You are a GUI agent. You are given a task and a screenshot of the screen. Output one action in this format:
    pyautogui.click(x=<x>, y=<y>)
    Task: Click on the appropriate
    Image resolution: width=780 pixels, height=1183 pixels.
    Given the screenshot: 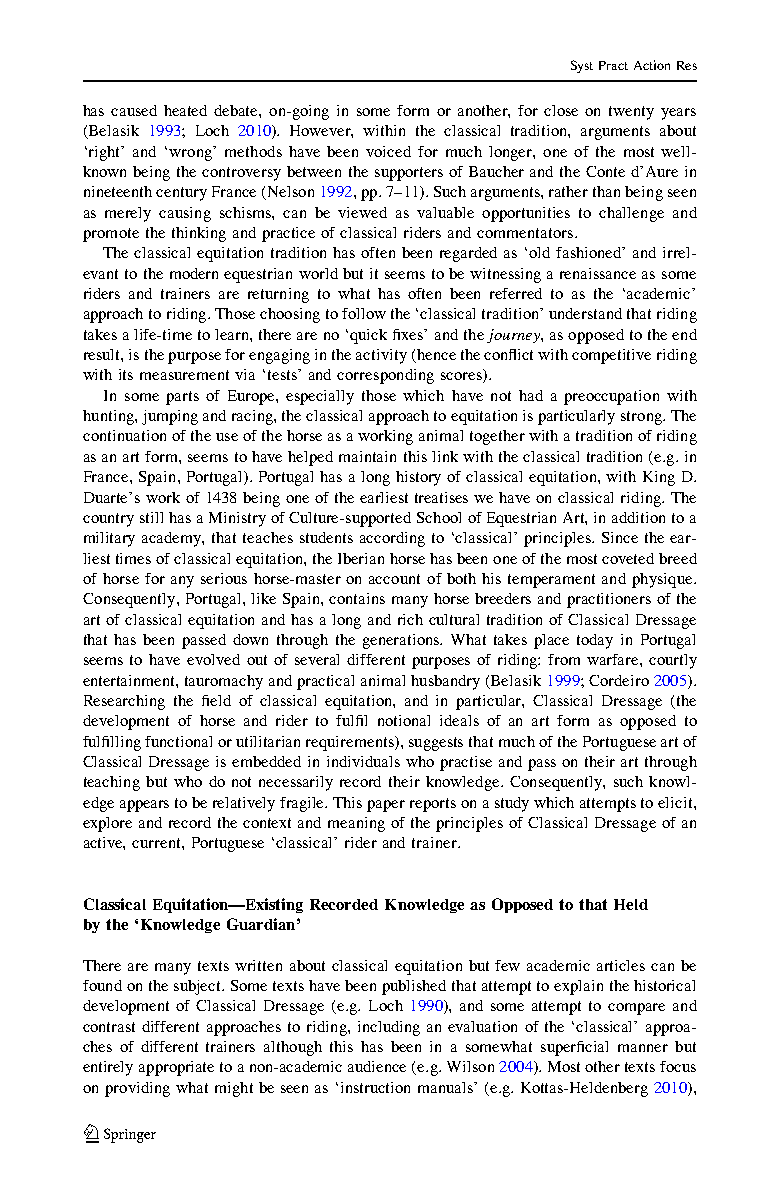 What is the action you would take?
    pyautogui.click(x=176, y=1068)
